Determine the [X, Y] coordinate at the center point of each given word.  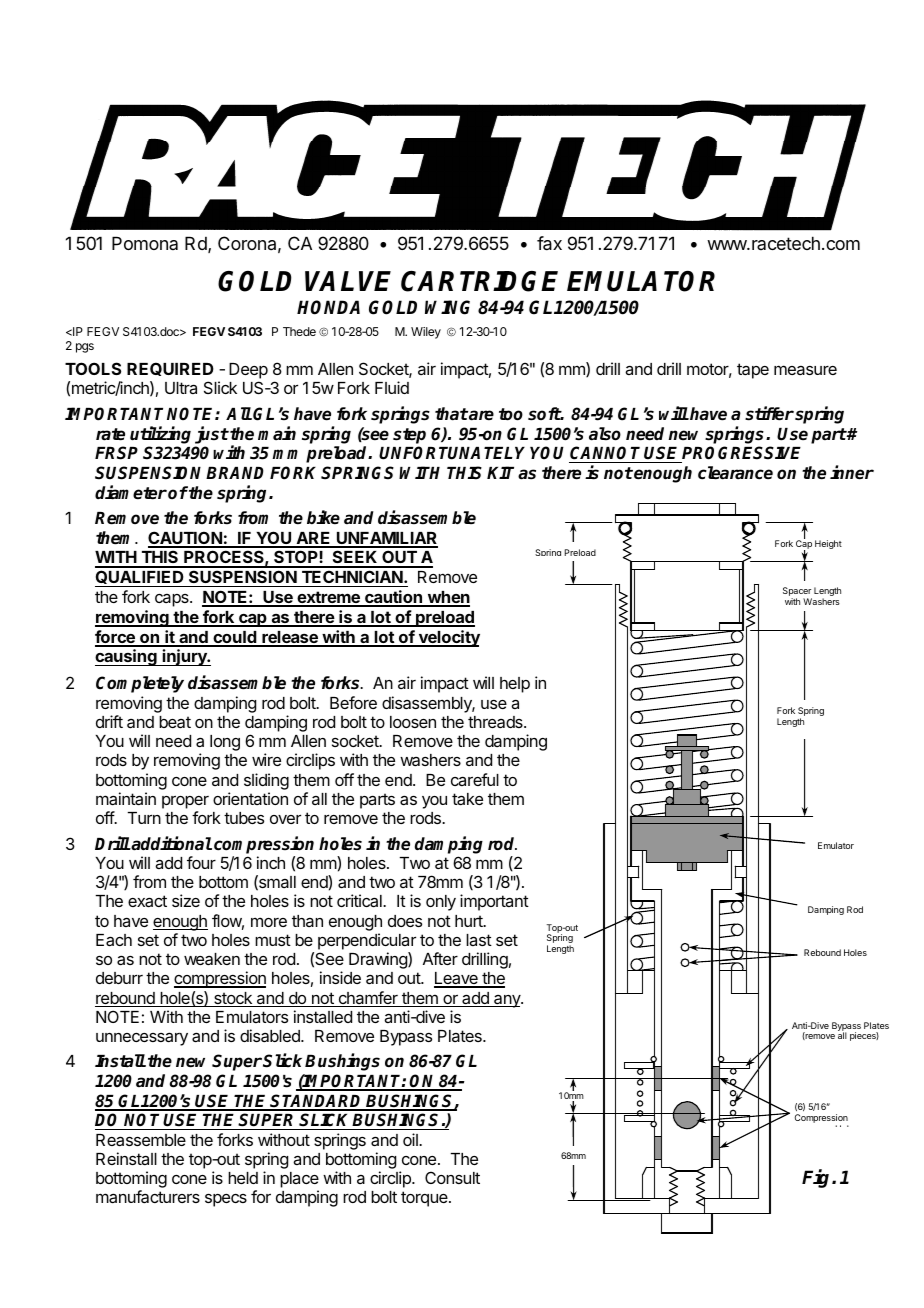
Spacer [797, 593]
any [507, 1001]
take [467, 799]
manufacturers [148, 1196]
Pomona [145, 243]
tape [753, 371]
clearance [735, 473]
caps [173, 600]
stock [233, 999]
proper [185, 802]
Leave [457, 979]
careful [475, 779]
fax [549, 243]
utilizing [160, 435]
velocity [448, 638]
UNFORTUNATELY [452, 453]
